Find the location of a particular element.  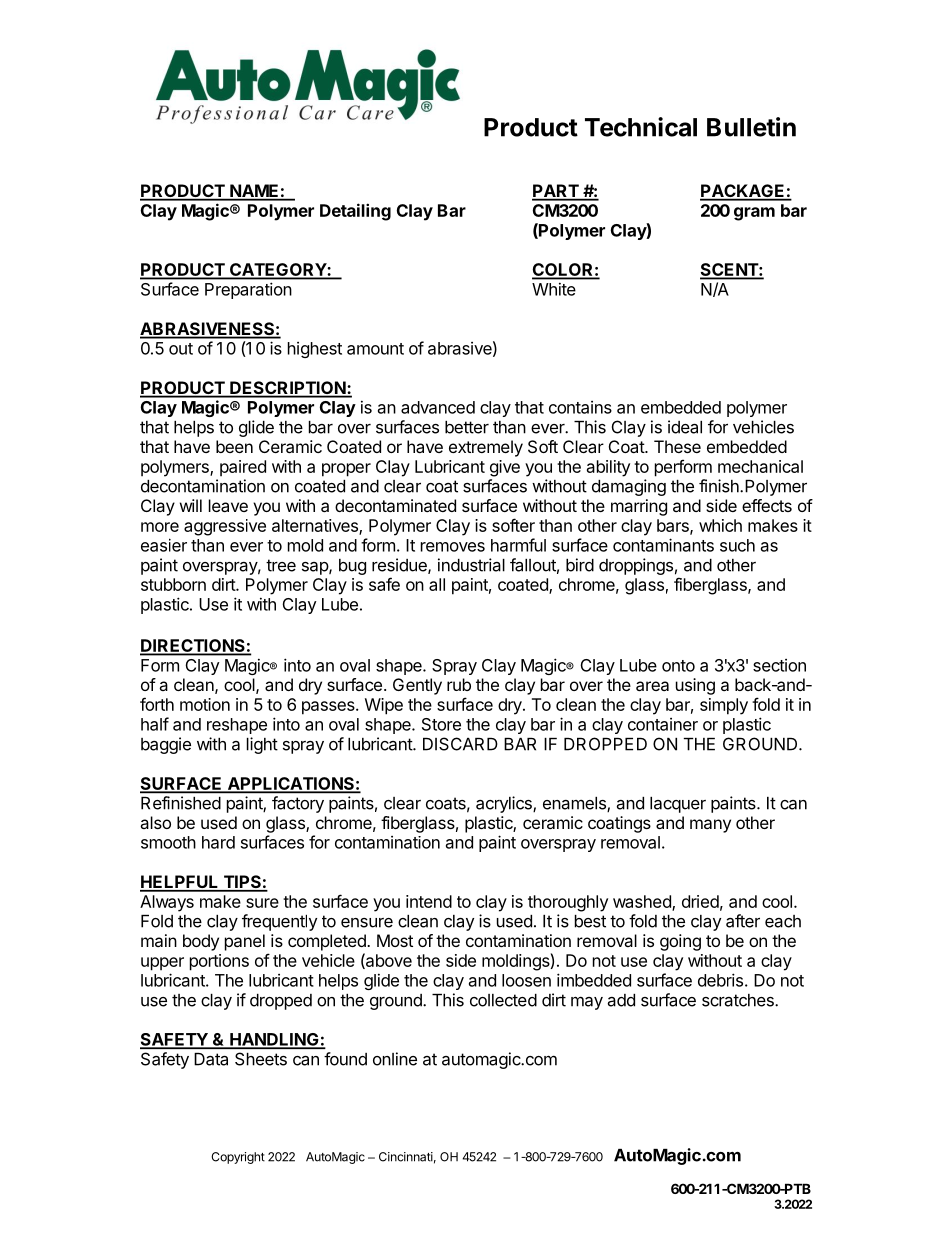

PACKAGE is located at coordinates (743, 192).
